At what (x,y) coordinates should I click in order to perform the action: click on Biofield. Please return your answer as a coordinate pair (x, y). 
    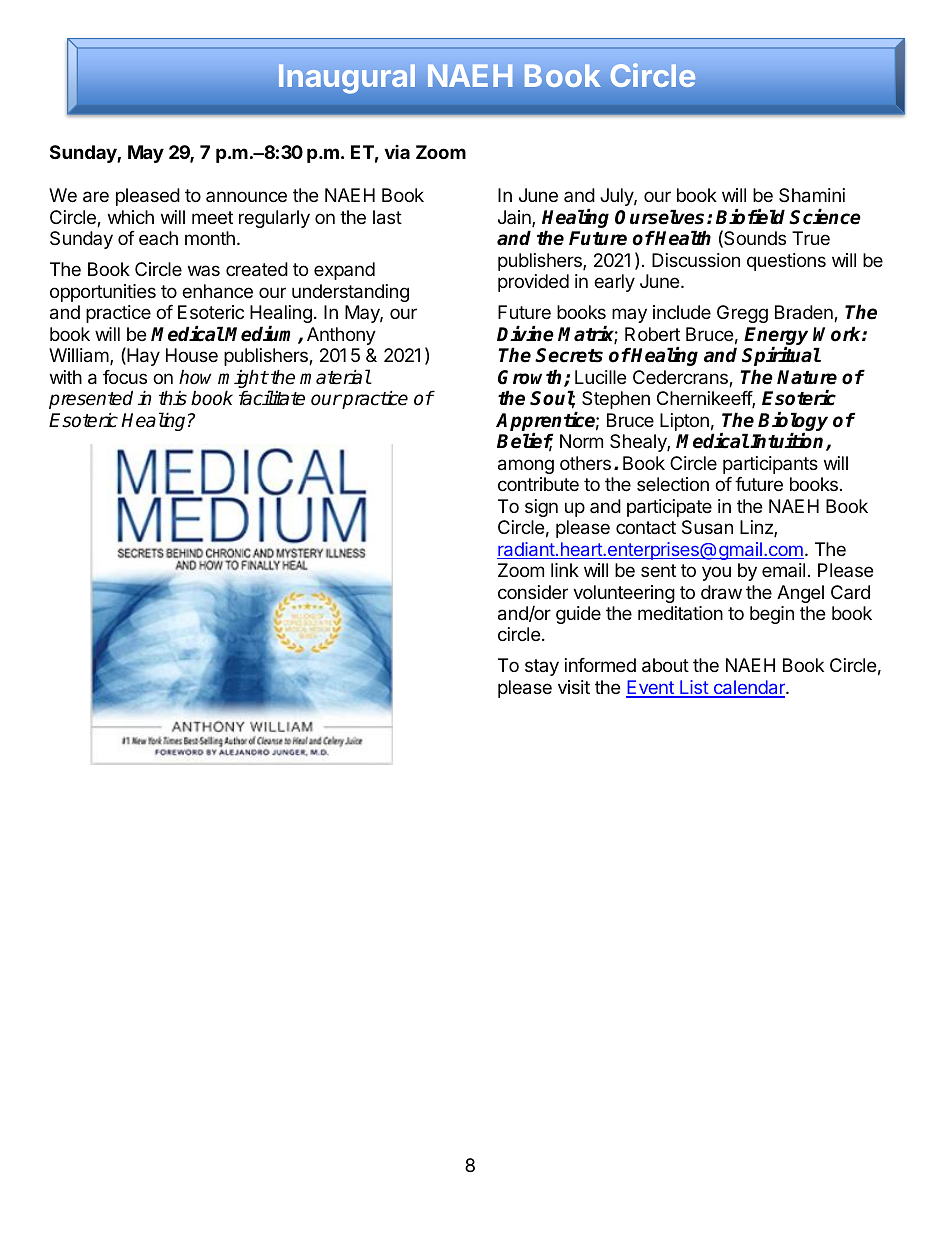
    Looking at the image, I should click on (750, 217).
